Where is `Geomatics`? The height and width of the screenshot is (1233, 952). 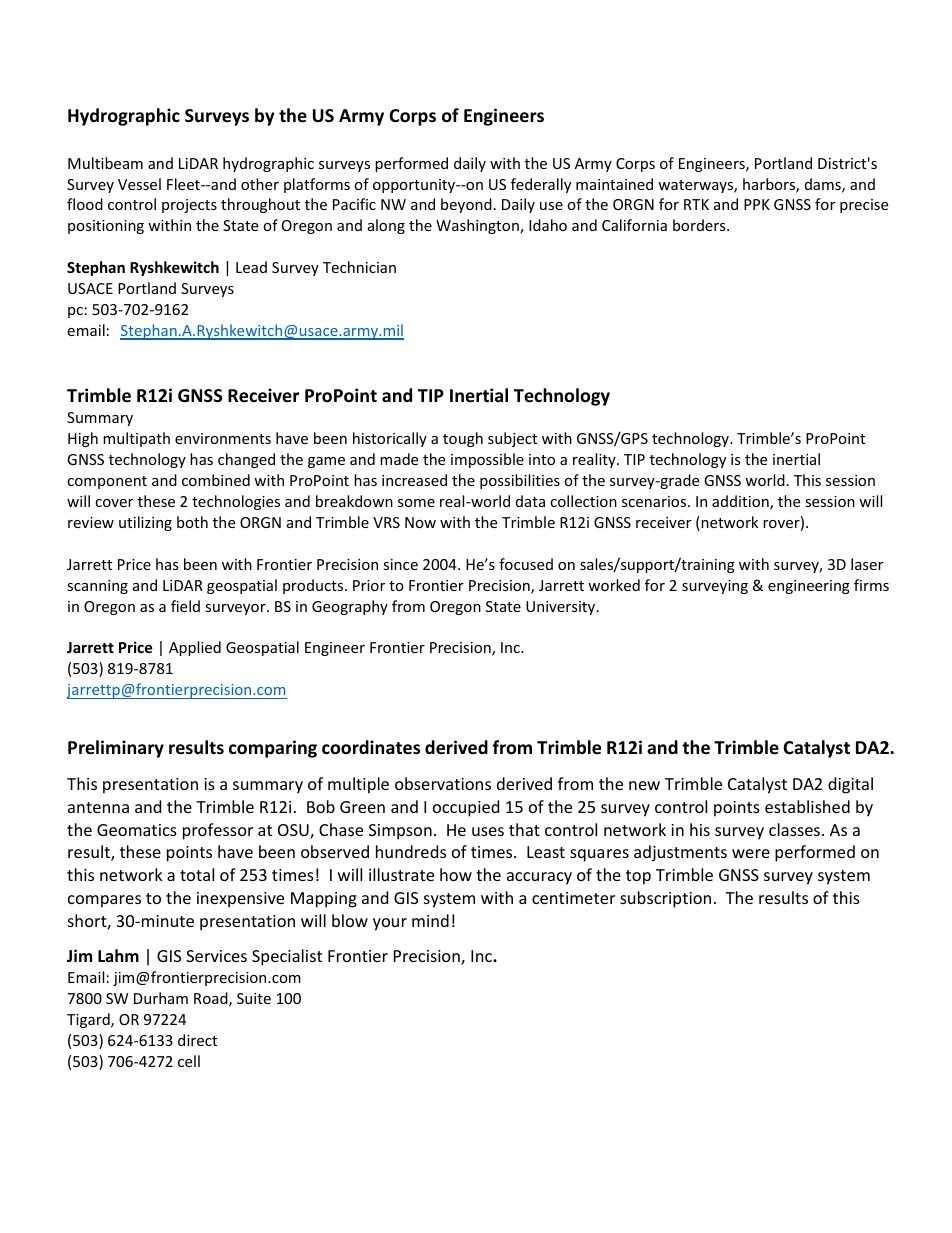
Geomatics is located at coordinates (137, 830).
